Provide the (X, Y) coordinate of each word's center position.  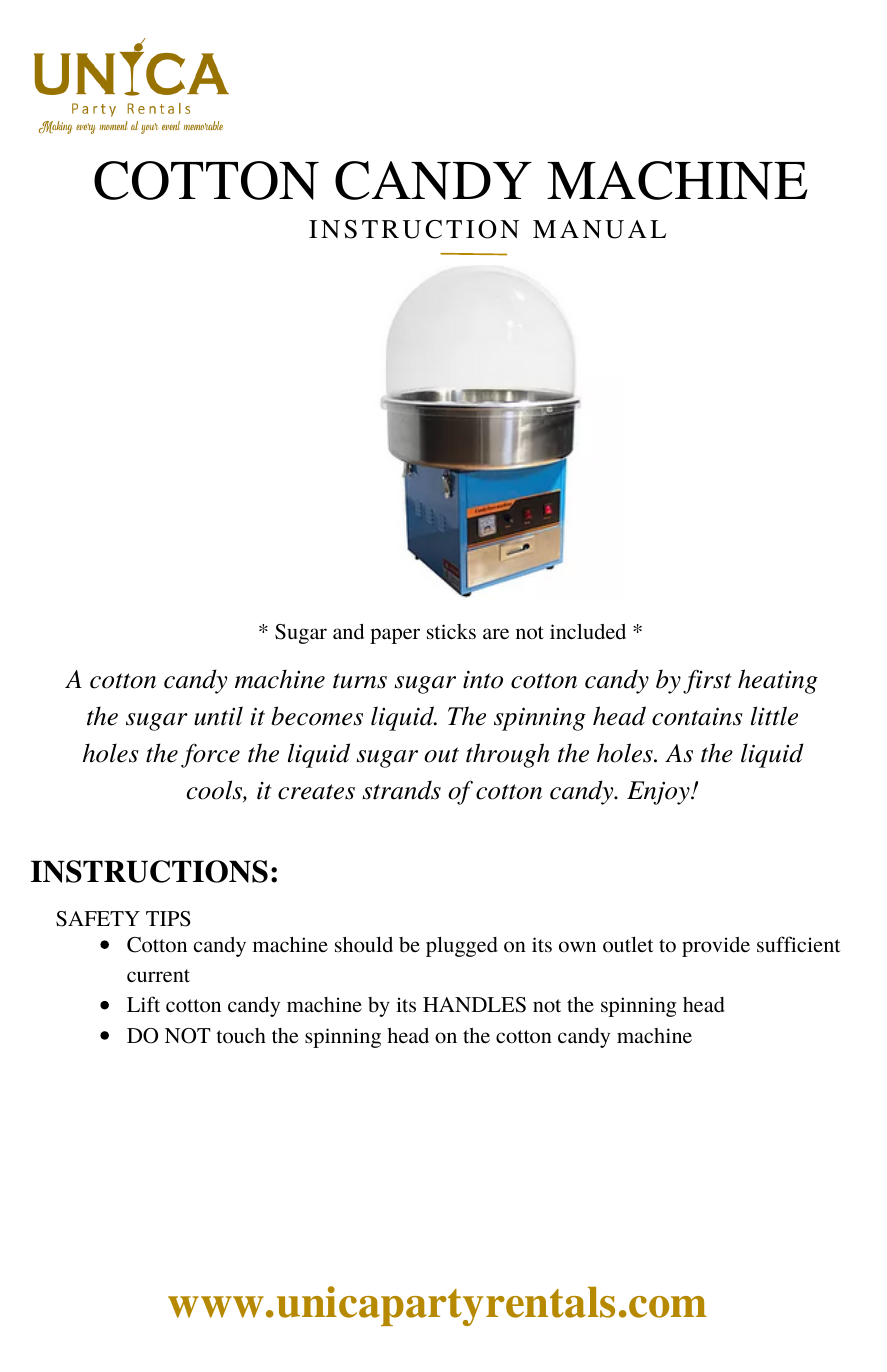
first (707, 681)
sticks (451, 632)
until (218, 716)
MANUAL (599, 229)
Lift (143, 1004)
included (588, 631)
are (496, 633)
